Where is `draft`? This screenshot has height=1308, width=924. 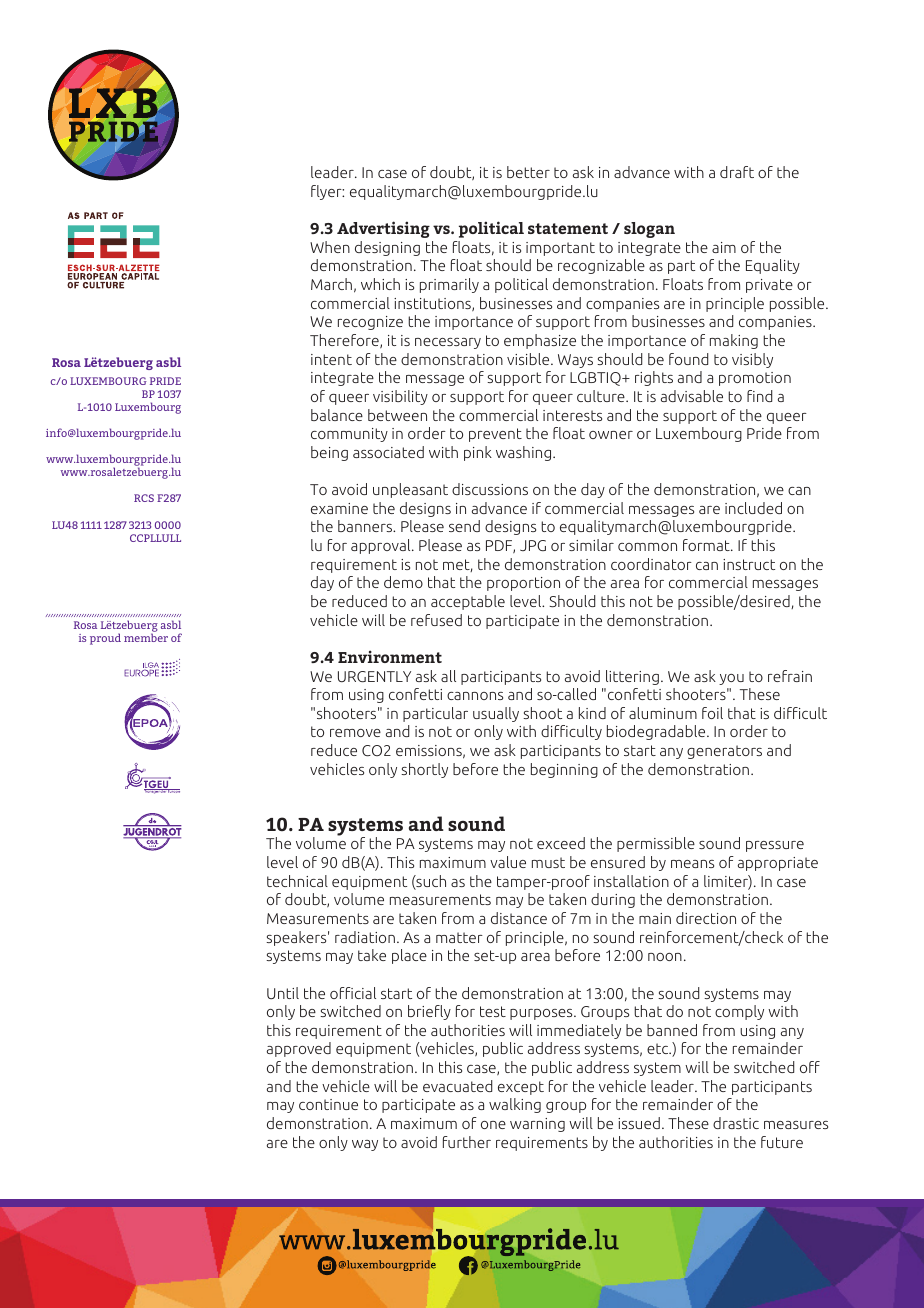 draft is located at coordinates (737, 172).
